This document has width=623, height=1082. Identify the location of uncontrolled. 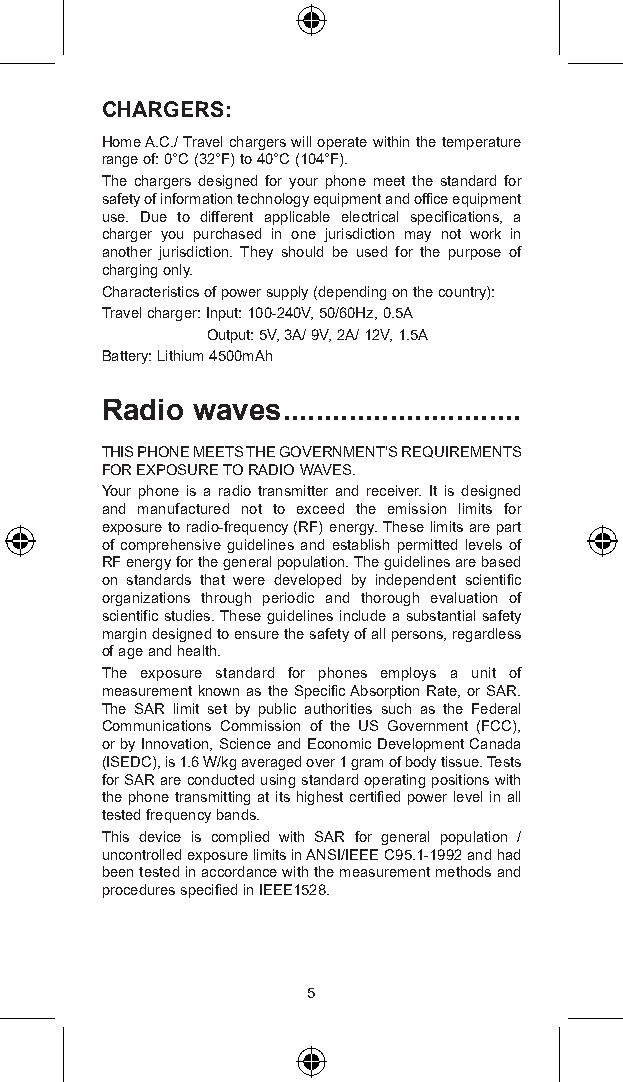
(142, 854).
